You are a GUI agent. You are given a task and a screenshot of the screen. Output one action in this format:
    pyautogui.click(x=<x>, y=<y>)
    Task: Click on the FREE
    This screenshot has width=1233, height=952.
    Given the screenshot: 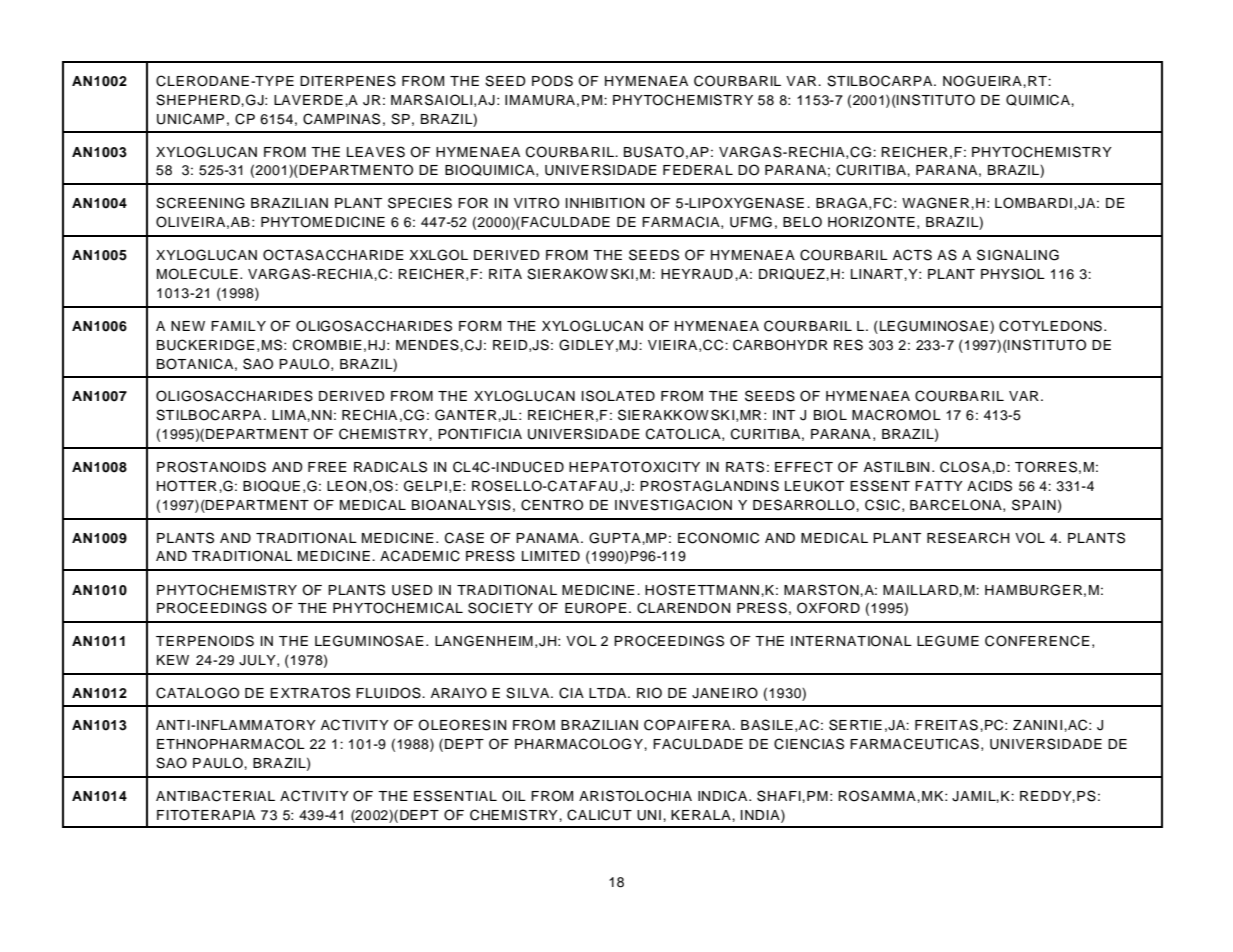 What is the action you would take?
    pyautogui.click(x=327, y=467)
